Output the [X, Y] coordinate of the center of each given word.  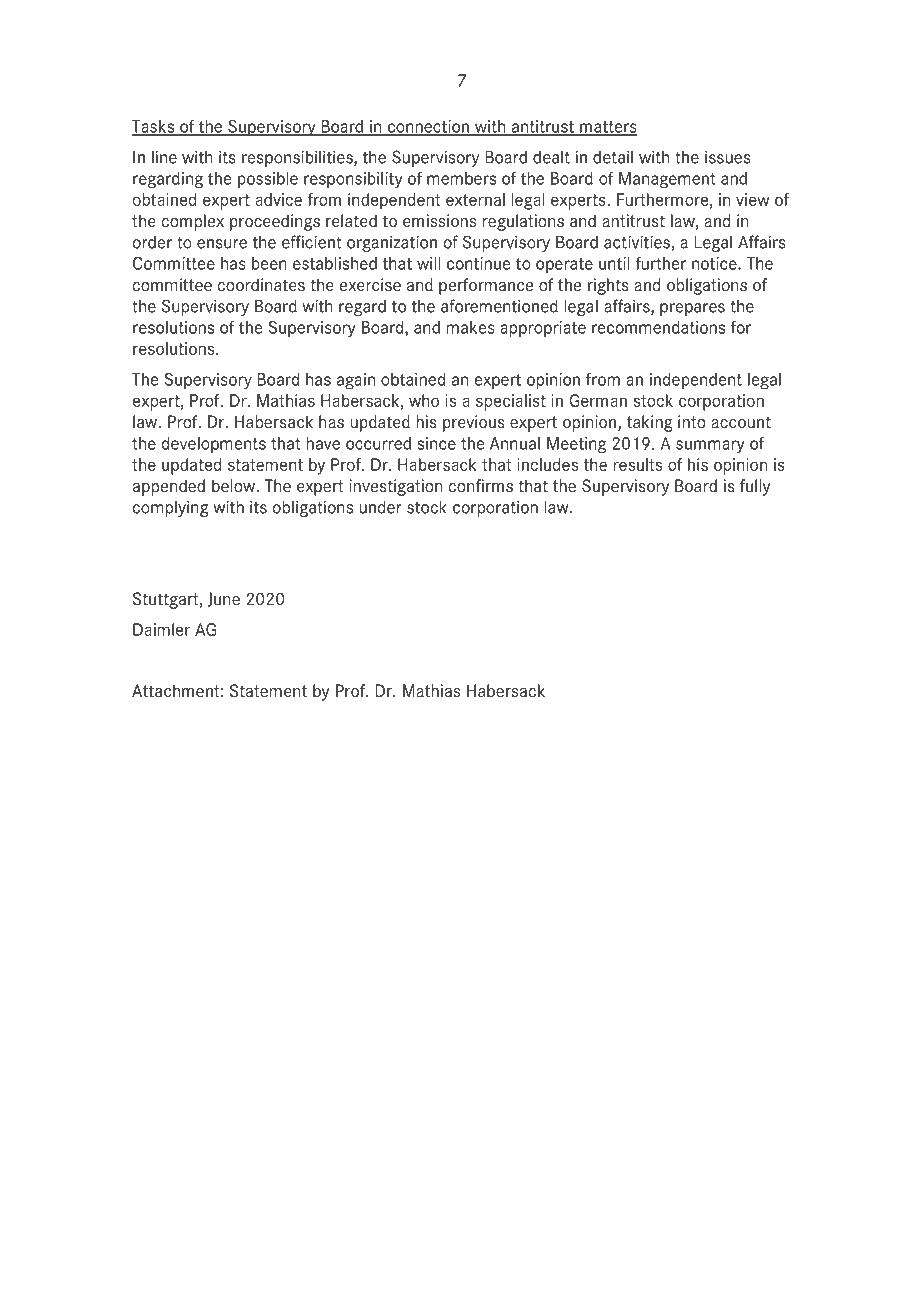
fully [755, 487]
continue [478, 263]
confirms [481, 486]
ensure [222, 244]
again [356, 381]
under [381, 507]
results [637, 464]
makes [471, 327]
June [224, 599]
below [234, 486]
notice [715, 263]
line [164, 157]
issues [728, 157]
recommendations [658, 327]
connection [428, 127]
